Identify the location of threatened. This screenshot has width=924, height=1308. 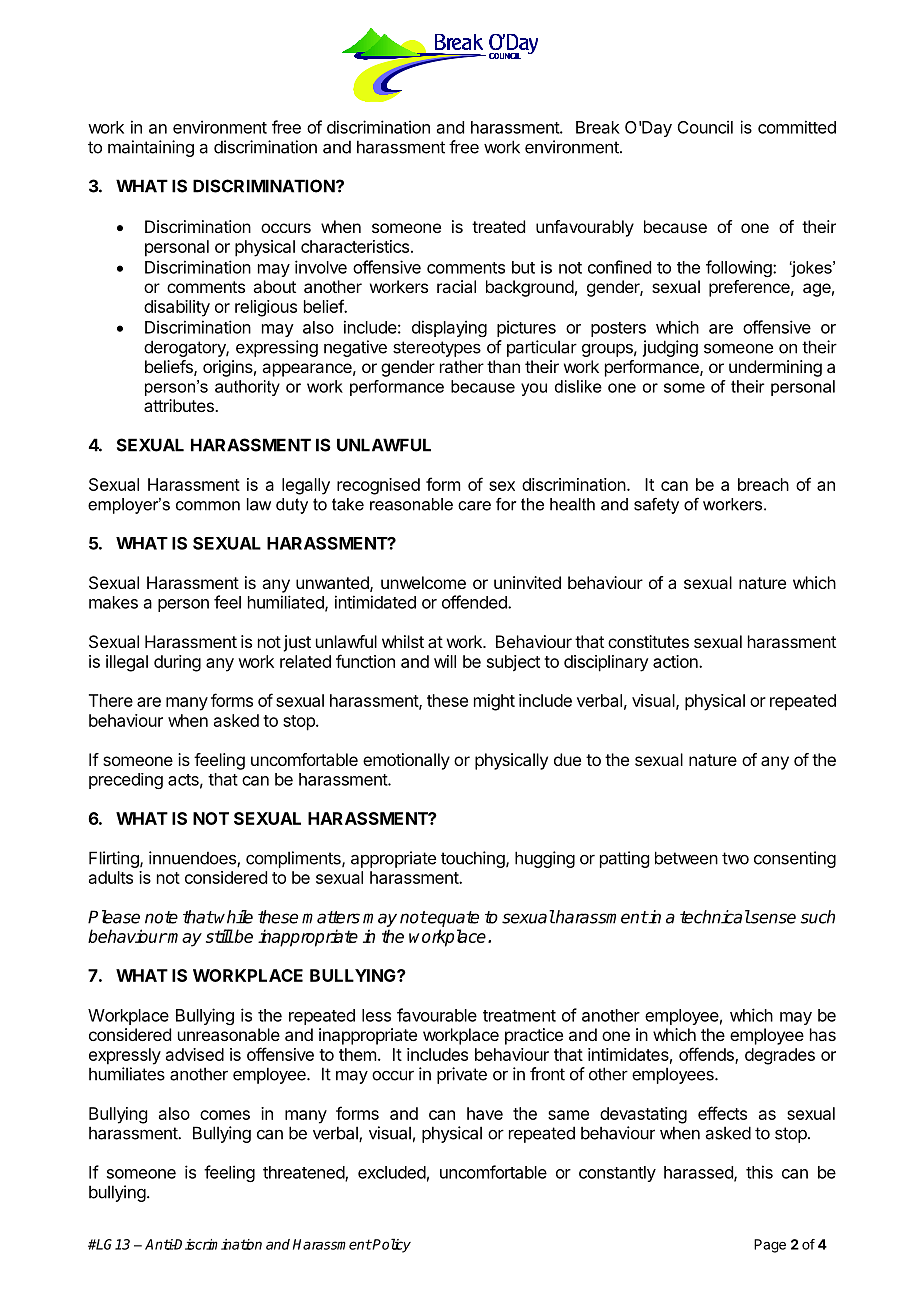
(304, 1173).
